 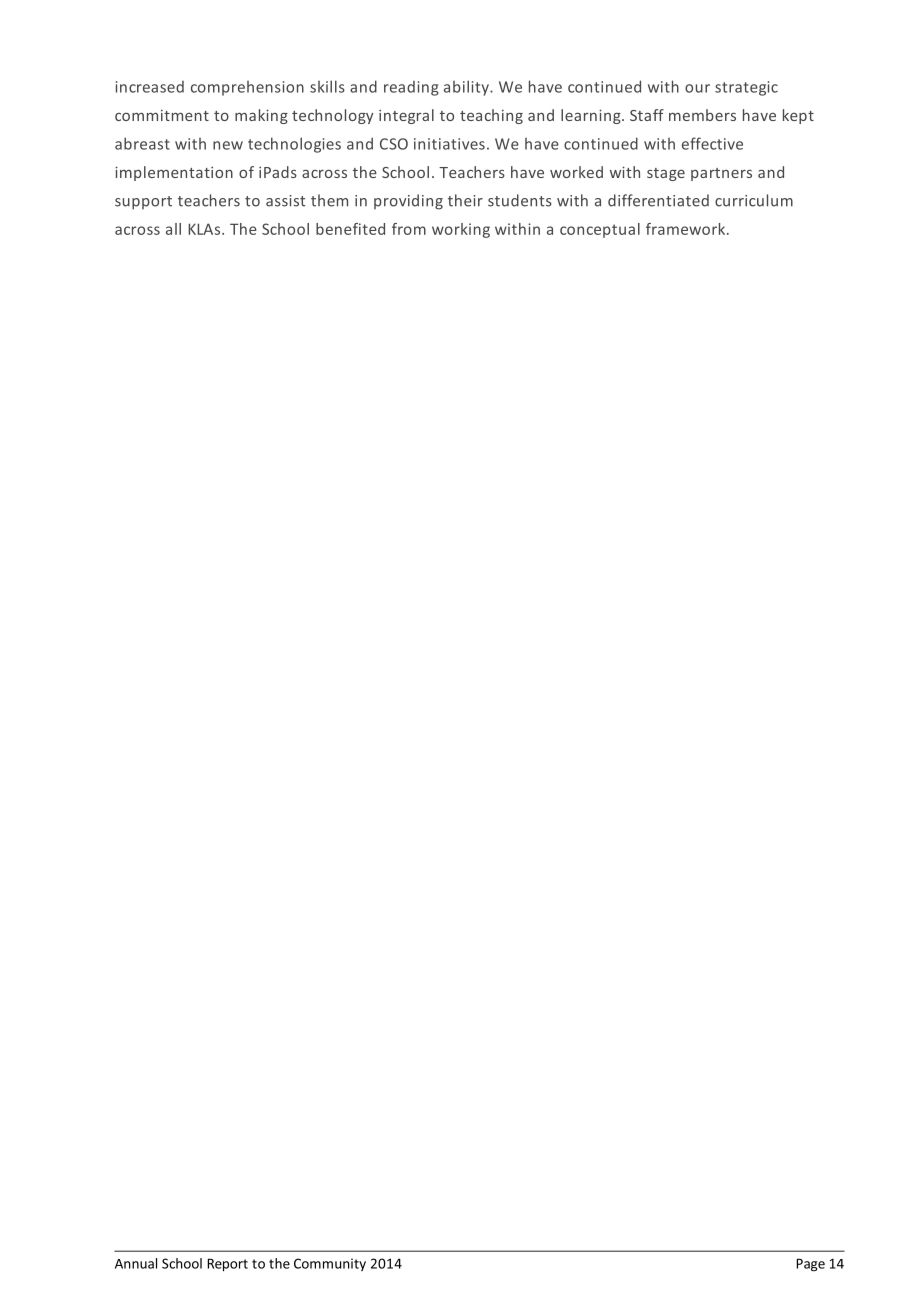 What do you see at coordinates (409, 229) in the screenshot?
I see `from` at bounding box center [409, 229].
